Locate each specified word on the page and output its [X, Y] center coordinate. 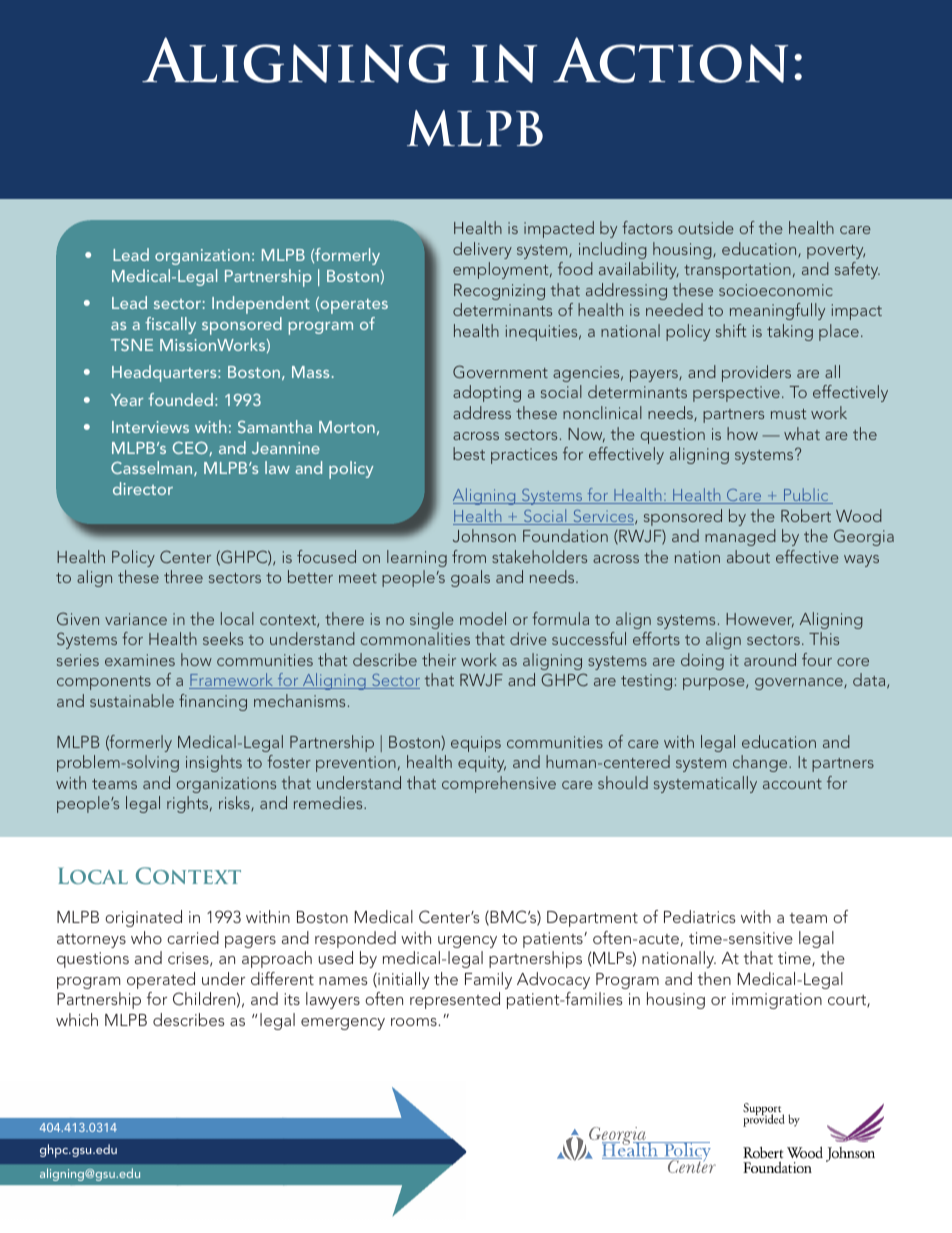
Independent [261, 305]
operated [161, 980]
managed [740, 537]
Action [670, 60]
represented [455, 1000]
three [183, 576]
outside [706, 227]
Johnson [484, 535]
